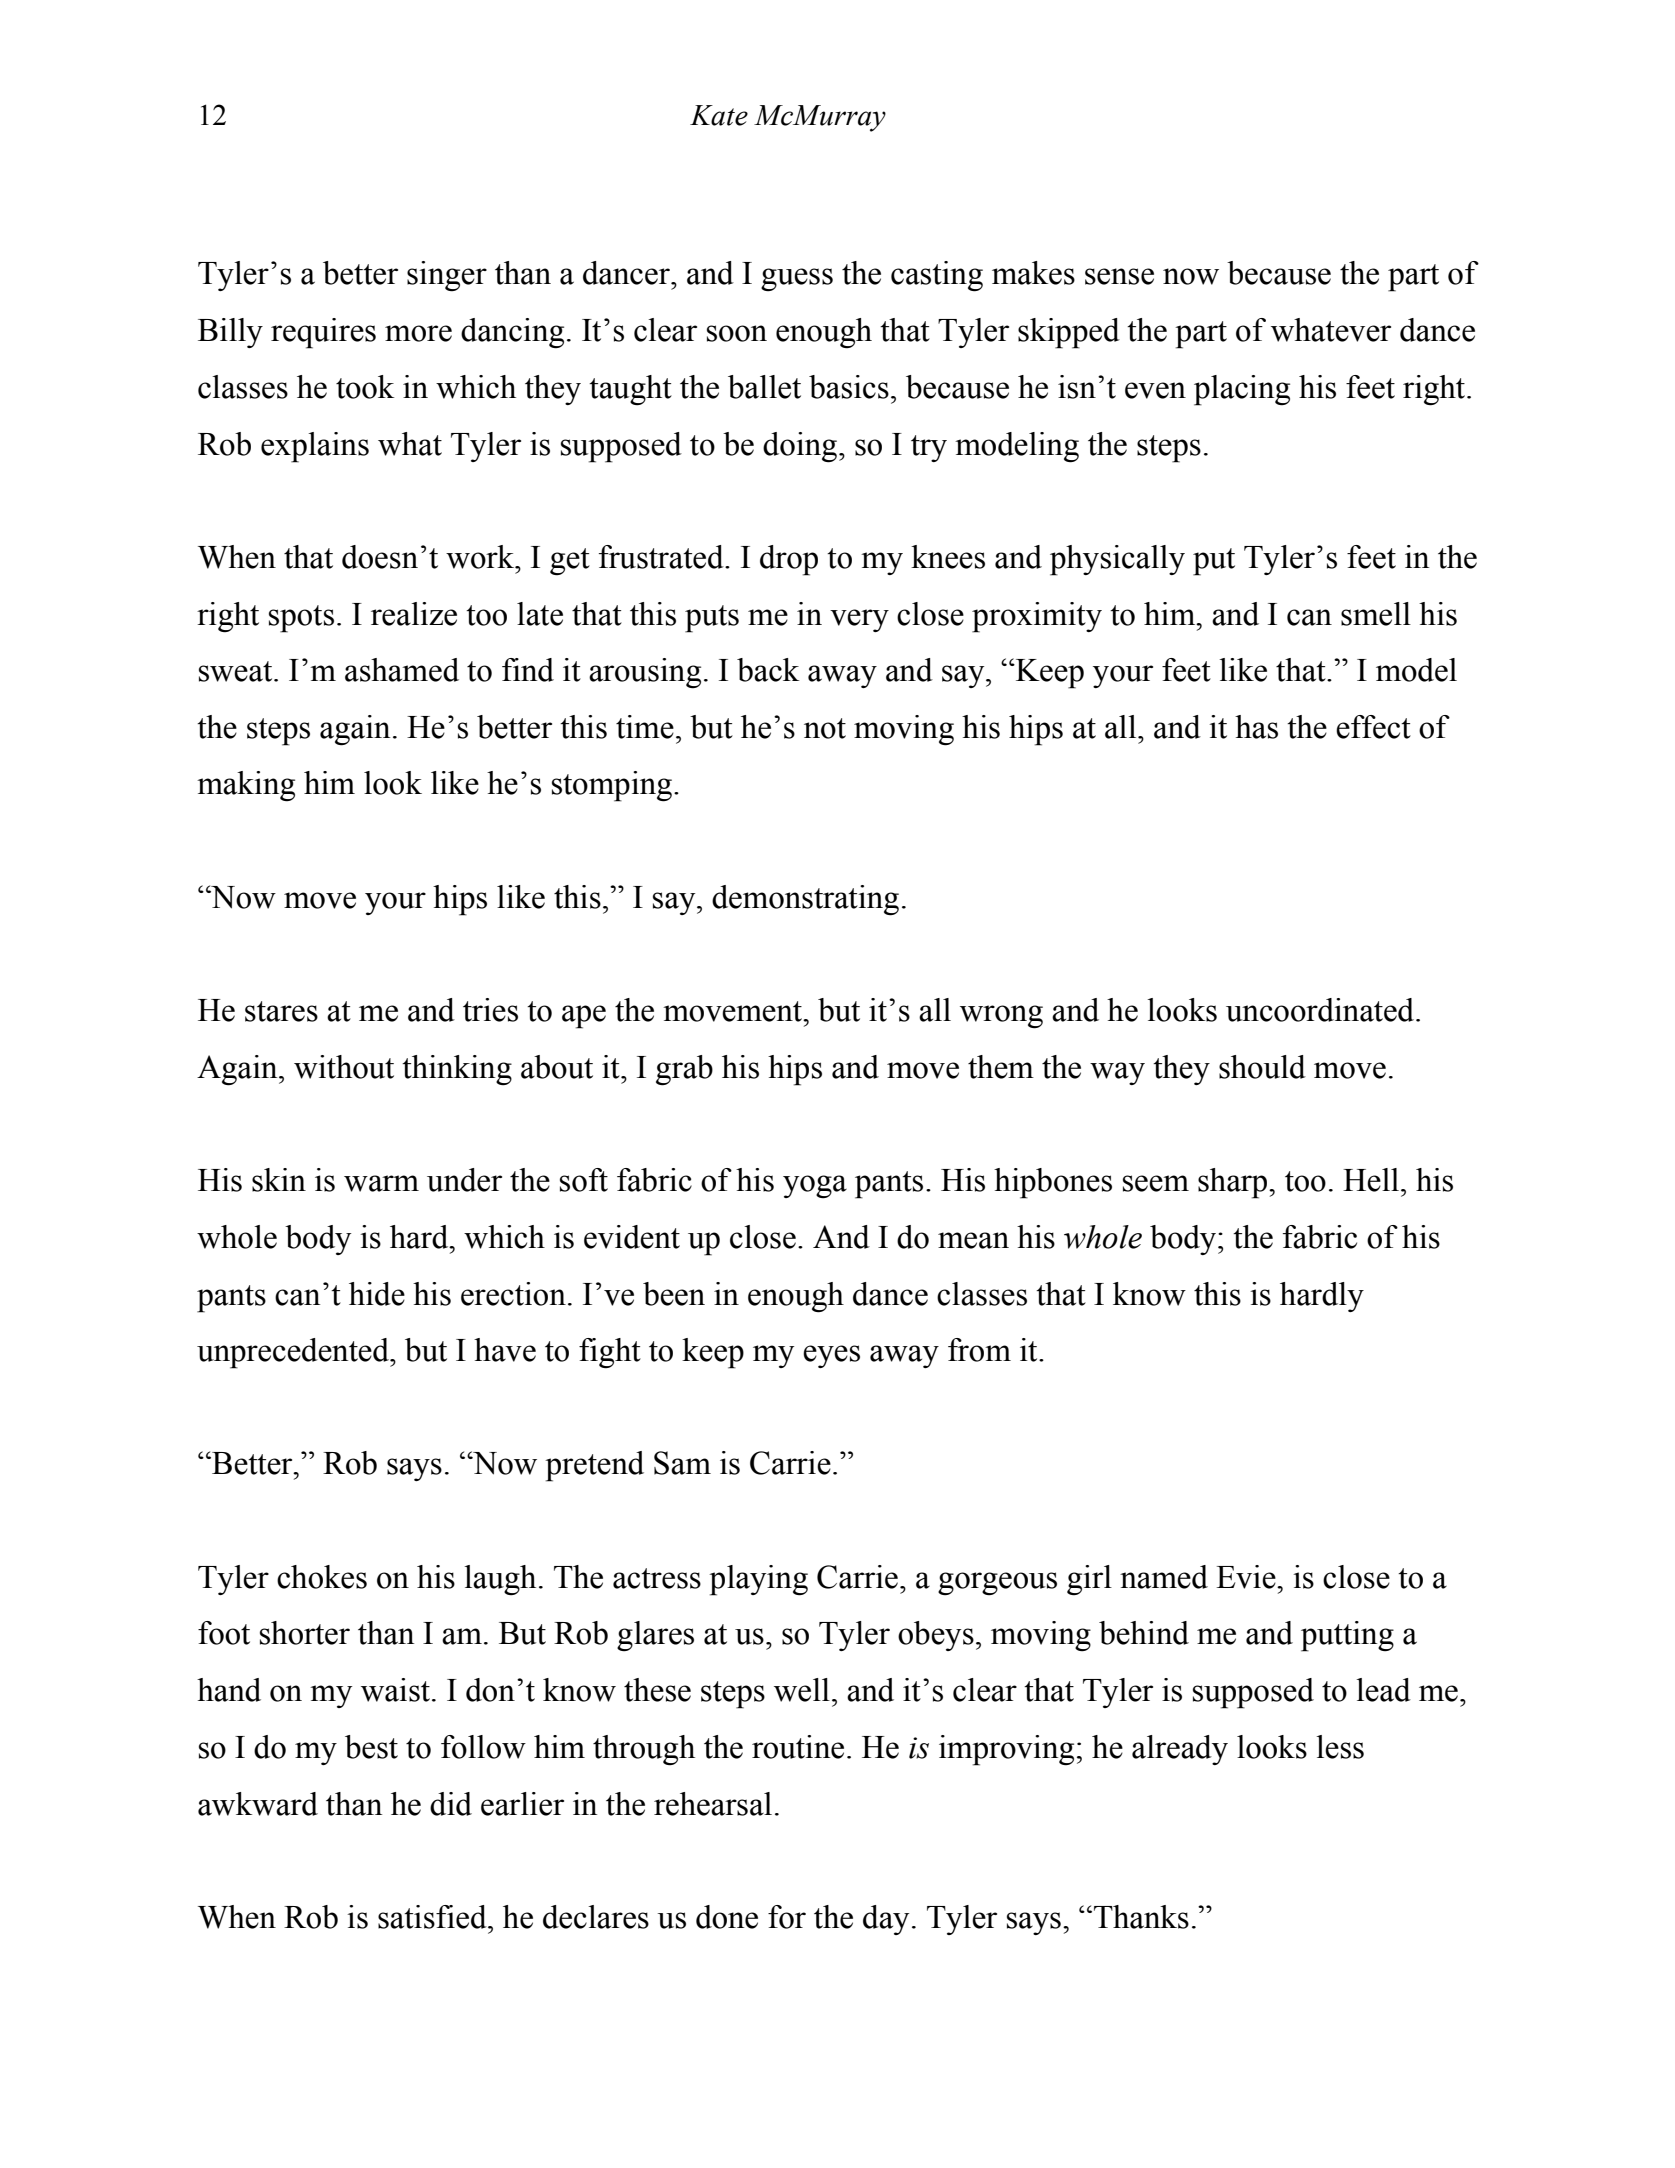 This screenshot has width=1675, height=2168. What do you see at coordinates (447, 276) in the screenshot?
I see `singer` at bounding box center [447, 276].
